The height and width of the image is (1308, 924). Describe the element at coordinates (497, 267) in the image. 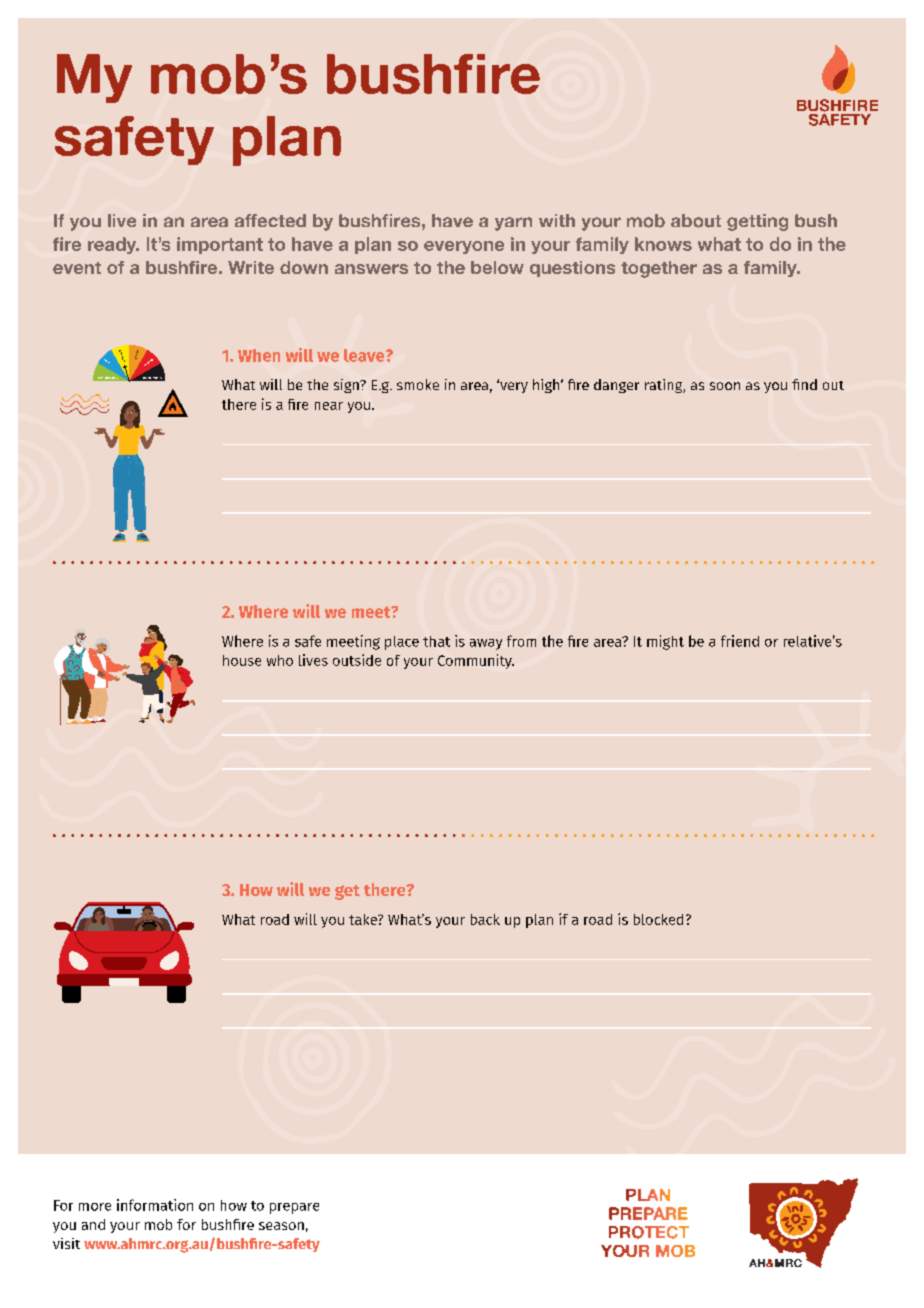

I see `below` at that location.
